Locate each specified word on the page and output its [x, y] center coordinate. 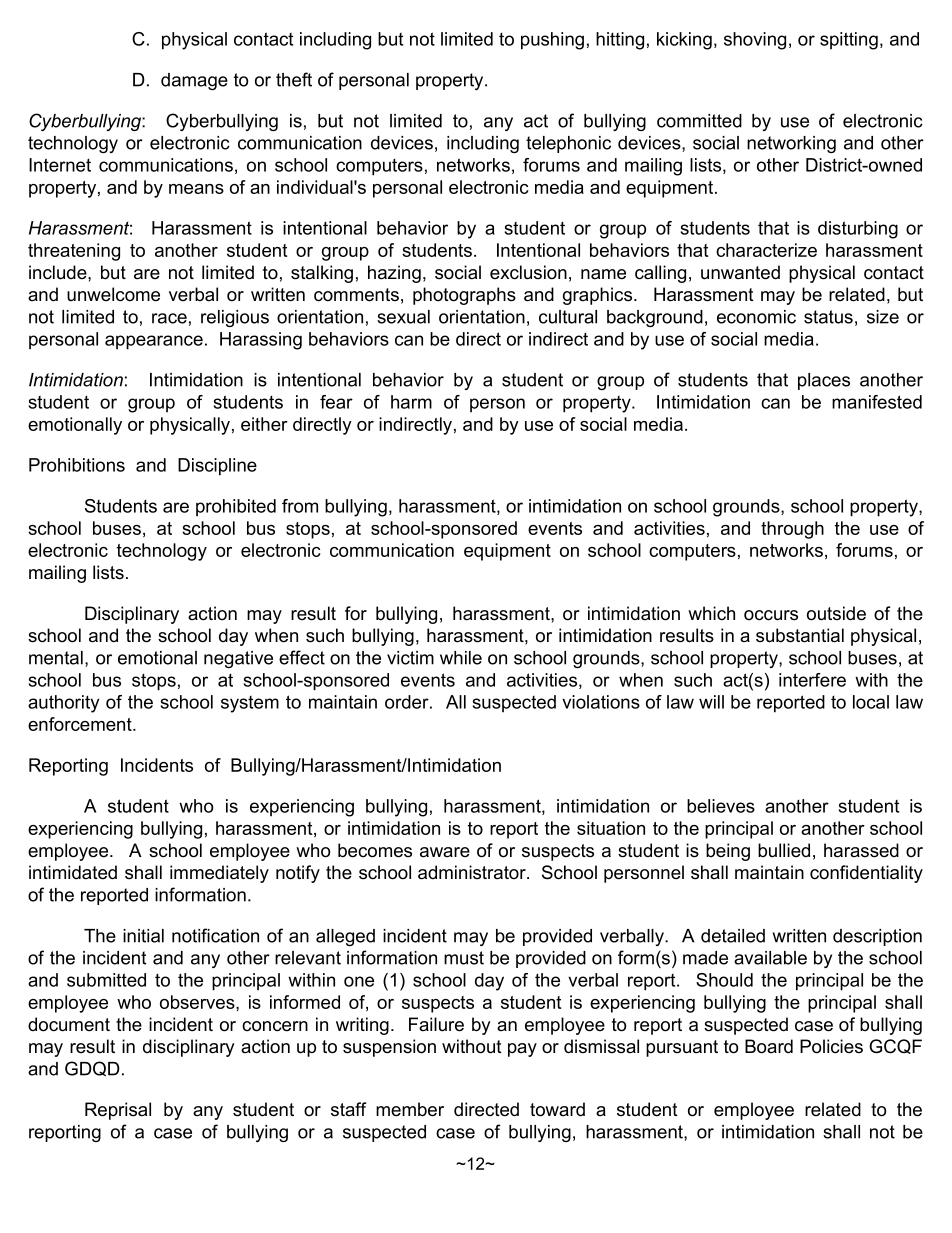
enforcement [81, 724]
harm [411, 402]
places [824, 381]
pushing [552, 41]
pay [522, 1050]
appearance [154, 342]
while [461, 658]
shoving [755, 41]
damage [194, 81]
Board [769, 1046]
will [711, 702]
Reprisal [118, 1111]
